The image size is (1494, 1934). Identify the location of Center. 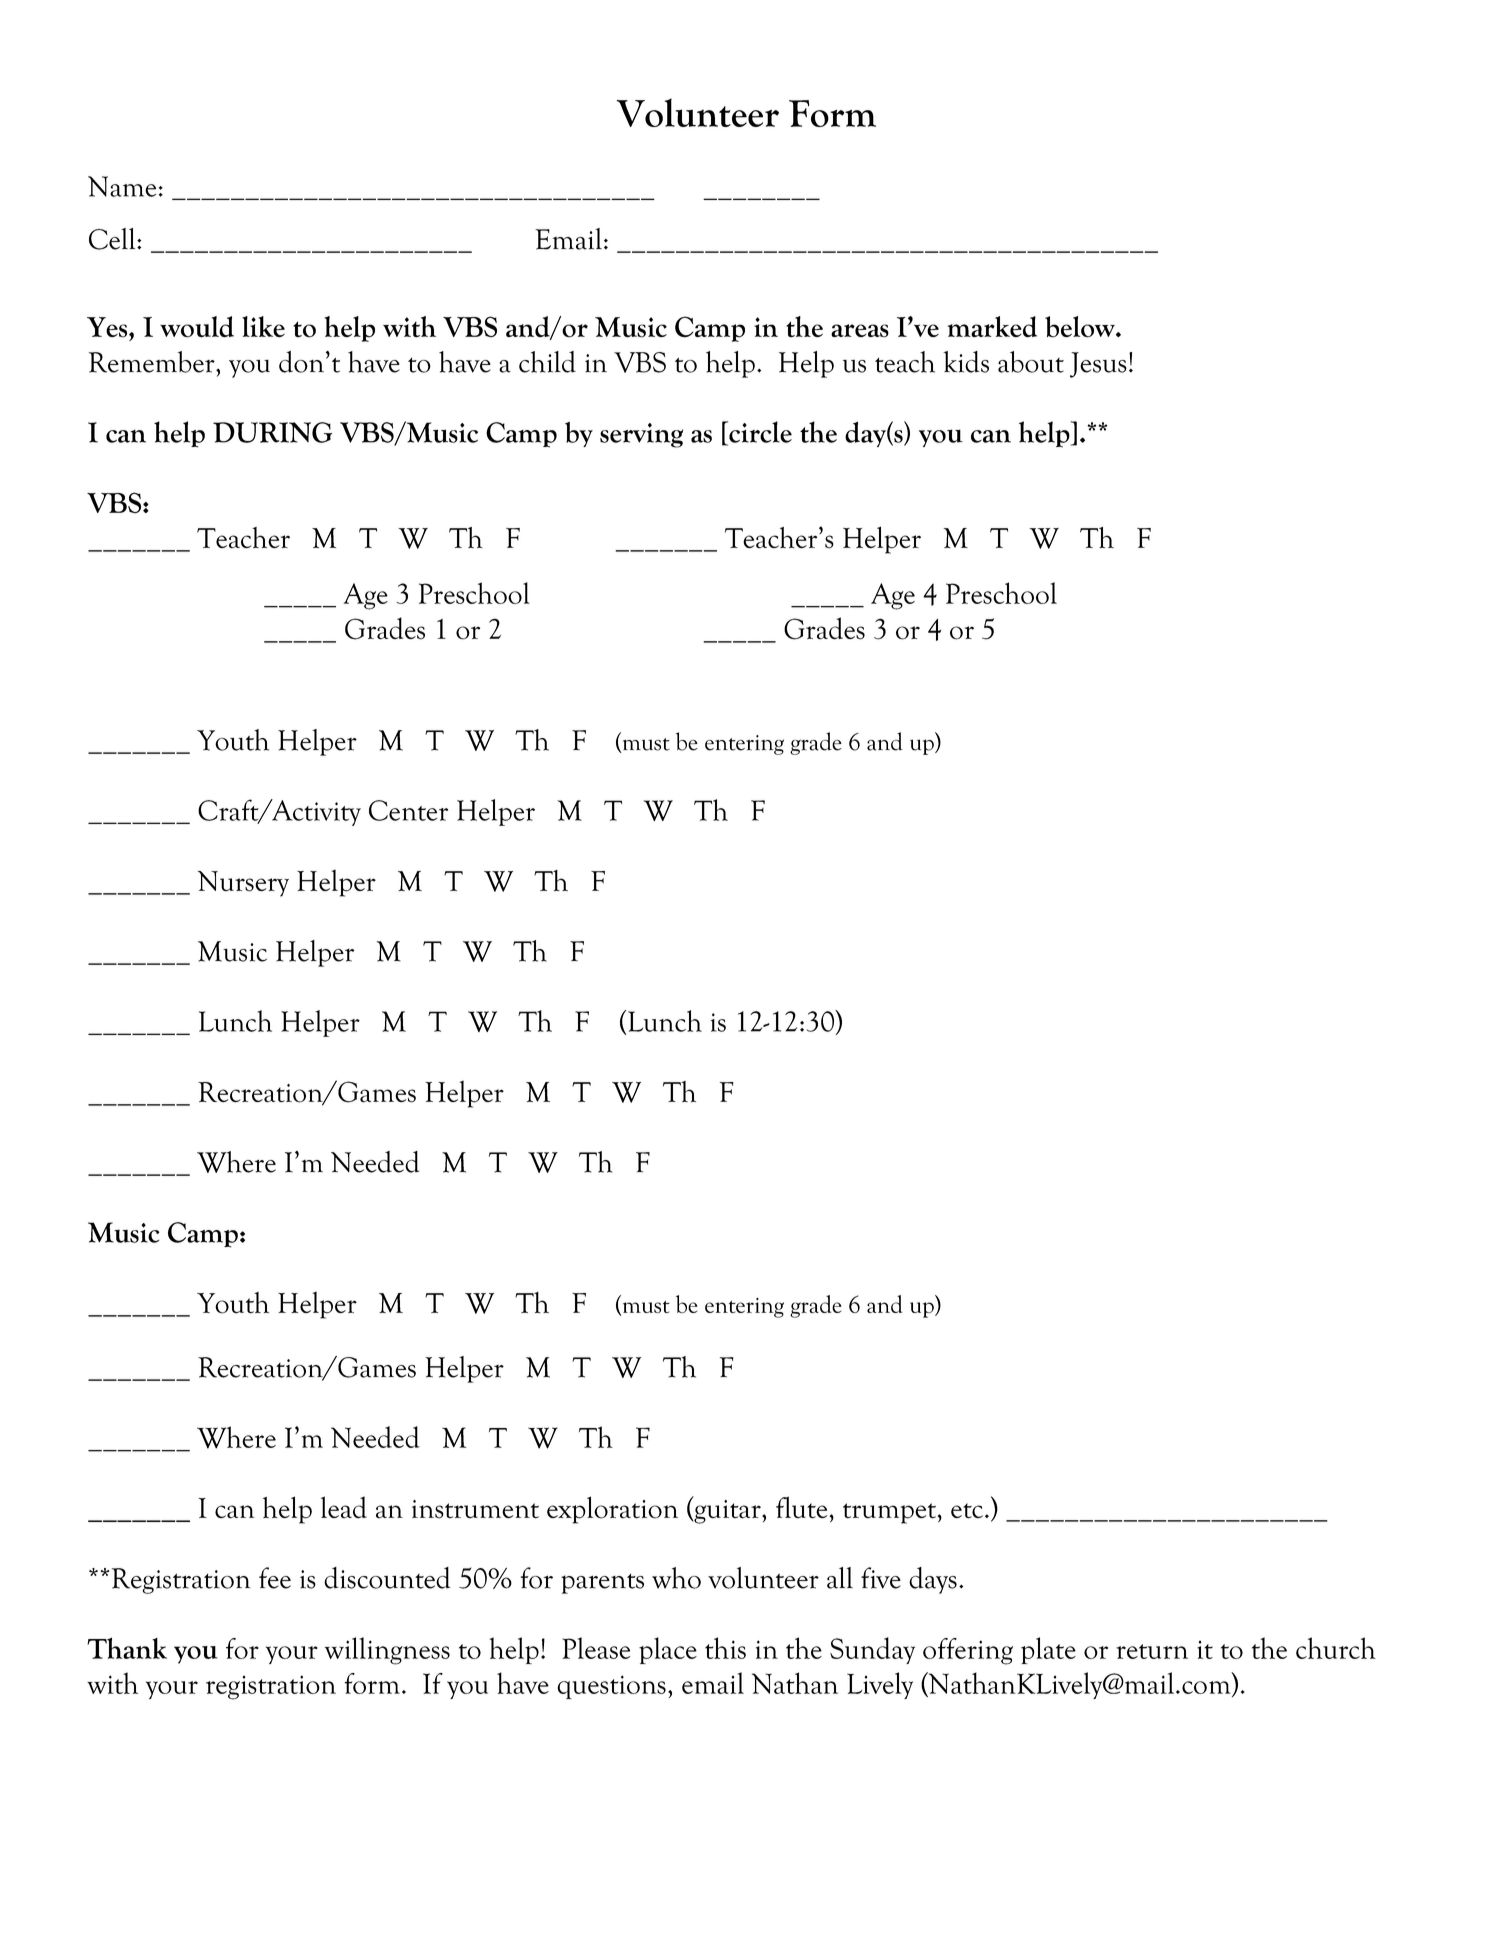
(408, 810).
